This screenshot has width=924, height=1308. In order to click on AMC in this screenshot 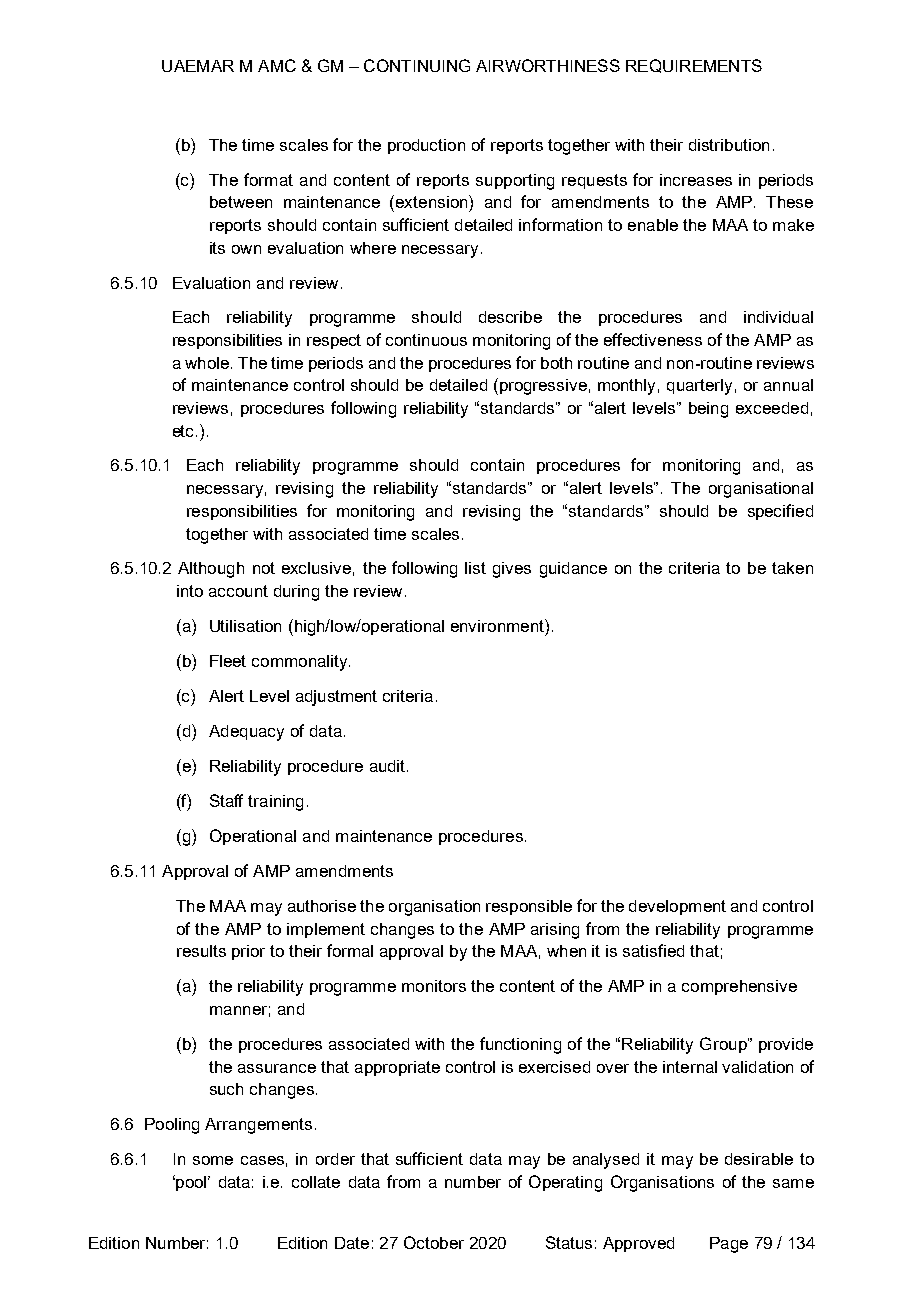, I will do `click(277, 65)`.
